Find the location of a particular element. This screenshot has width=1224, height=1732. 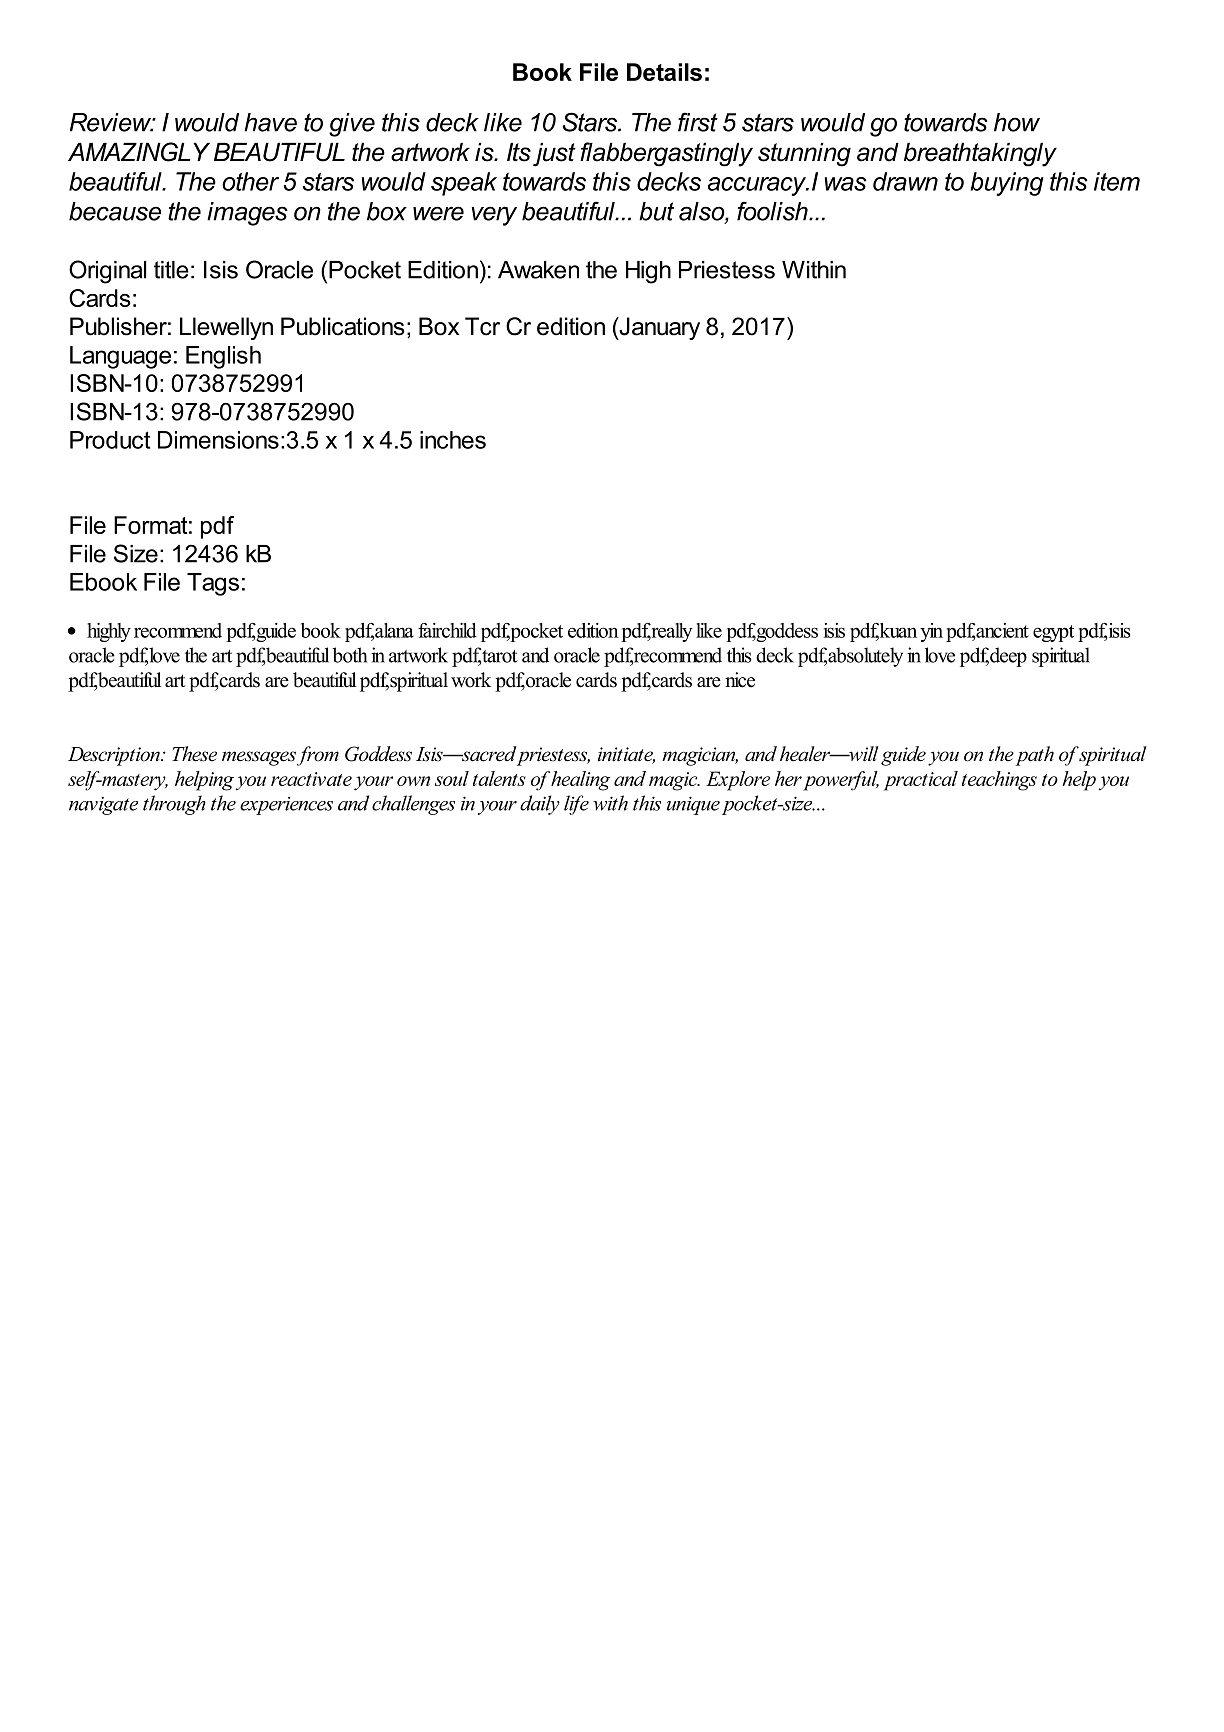

Tcr is located at coordinates (482, 326).
